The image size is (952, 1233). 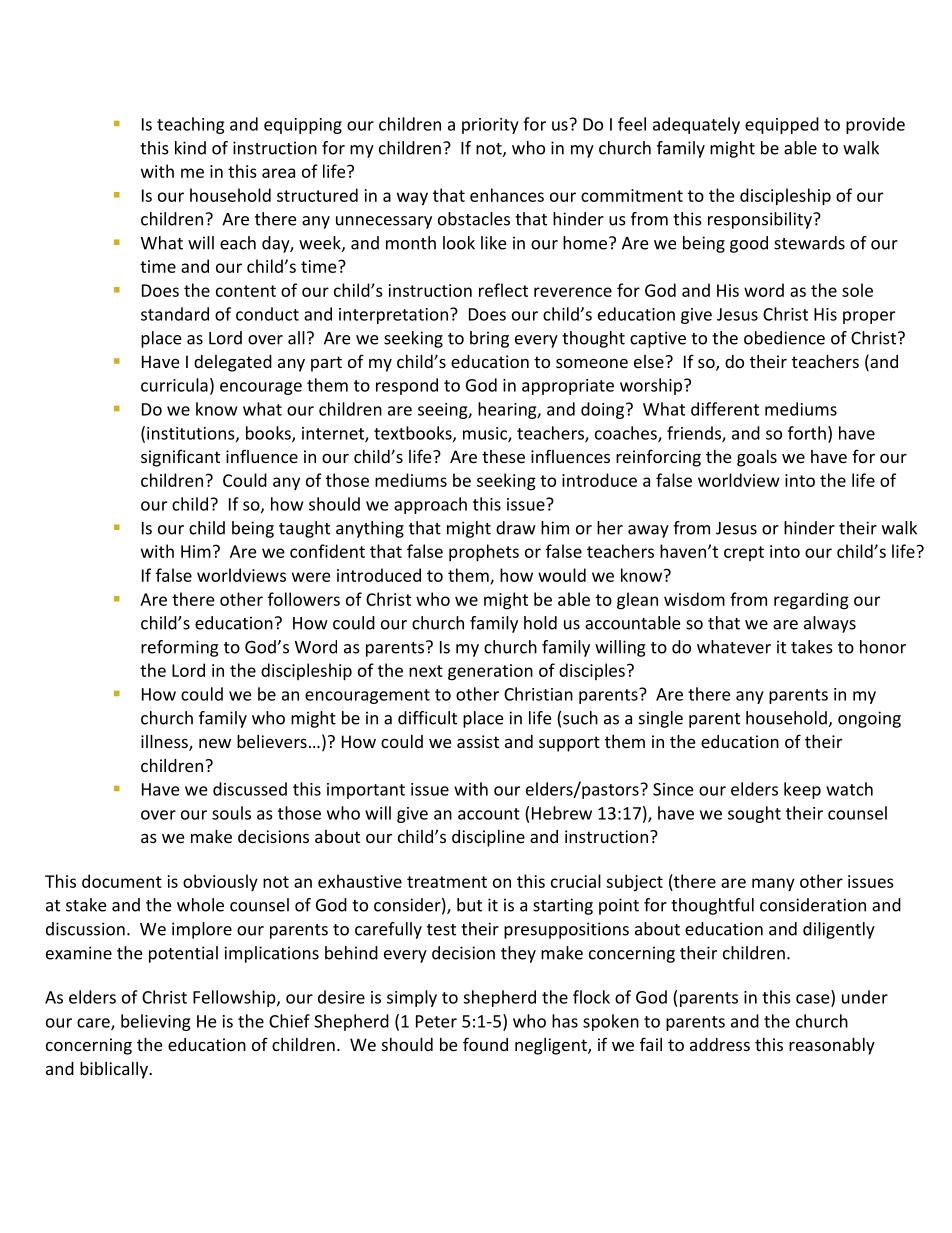 I want to click on believing, so click(x=156, y=1022).
